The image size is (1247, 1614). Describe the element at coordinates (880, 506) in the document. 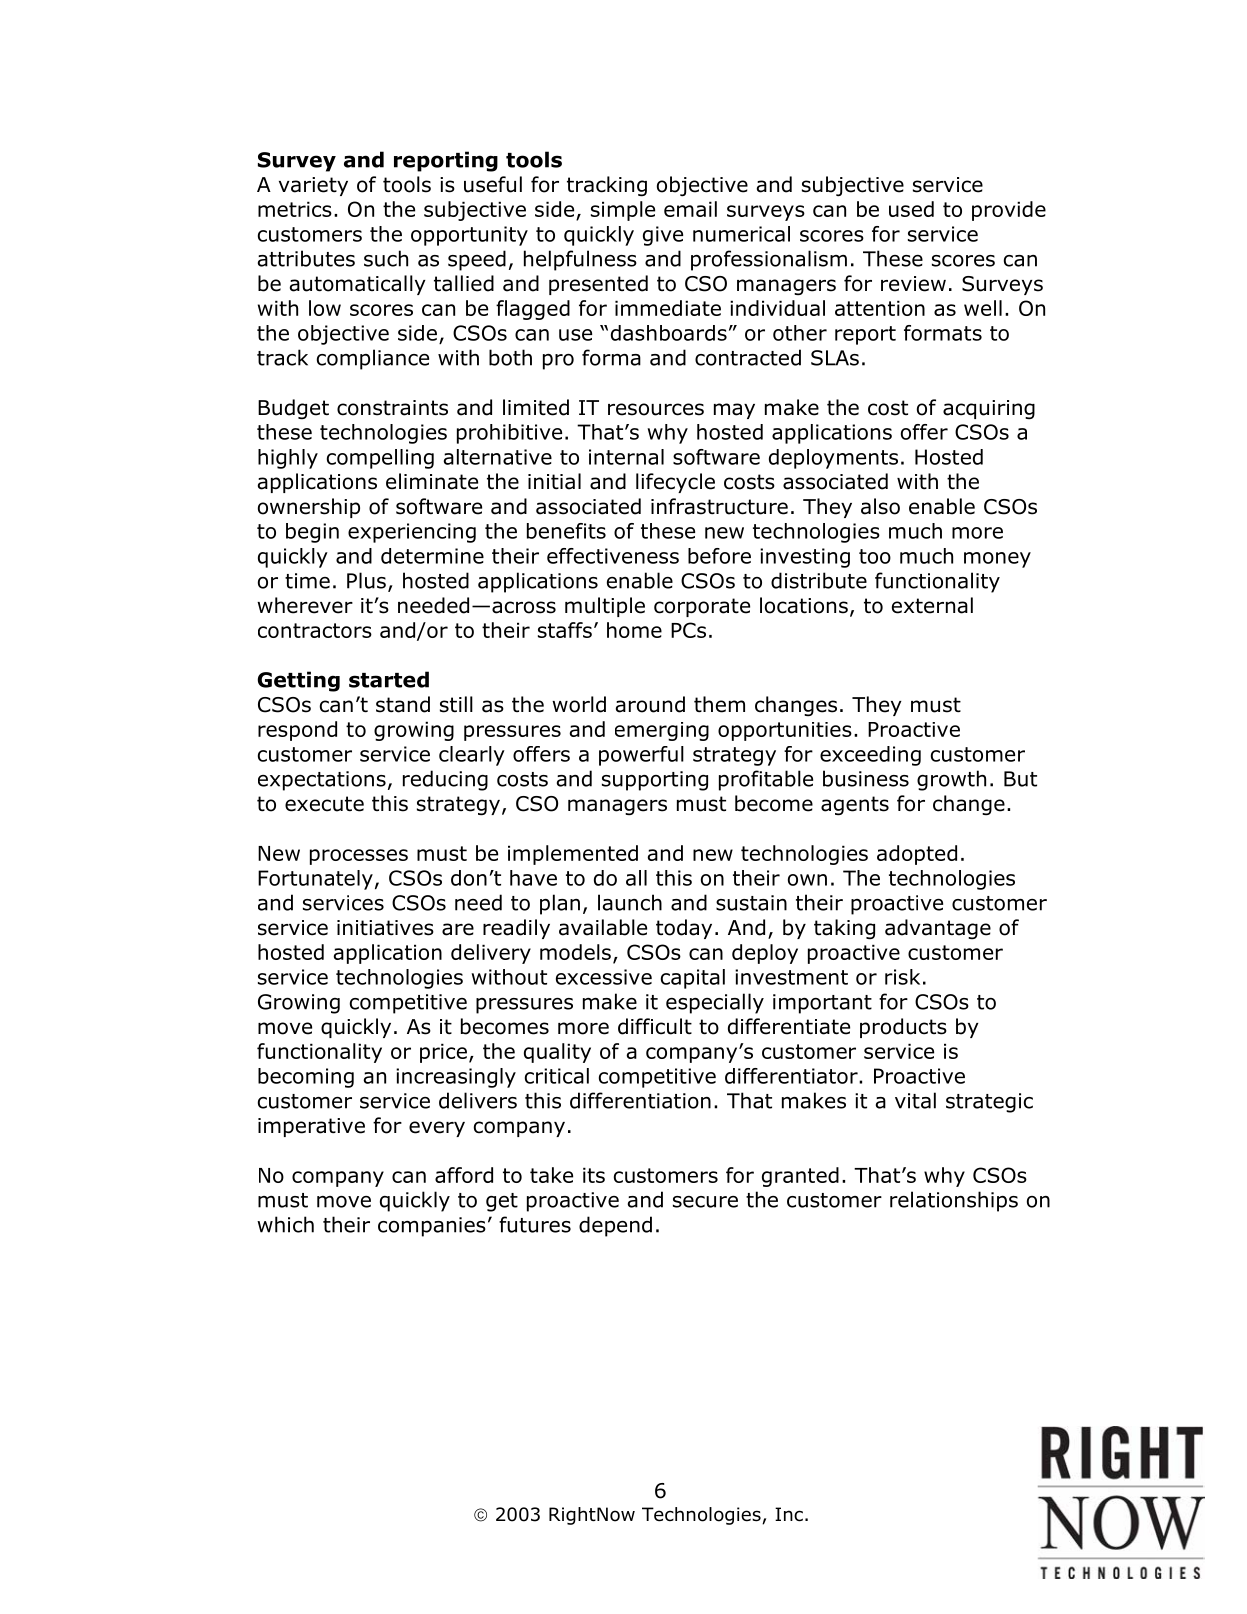

I see `also` at that location.
